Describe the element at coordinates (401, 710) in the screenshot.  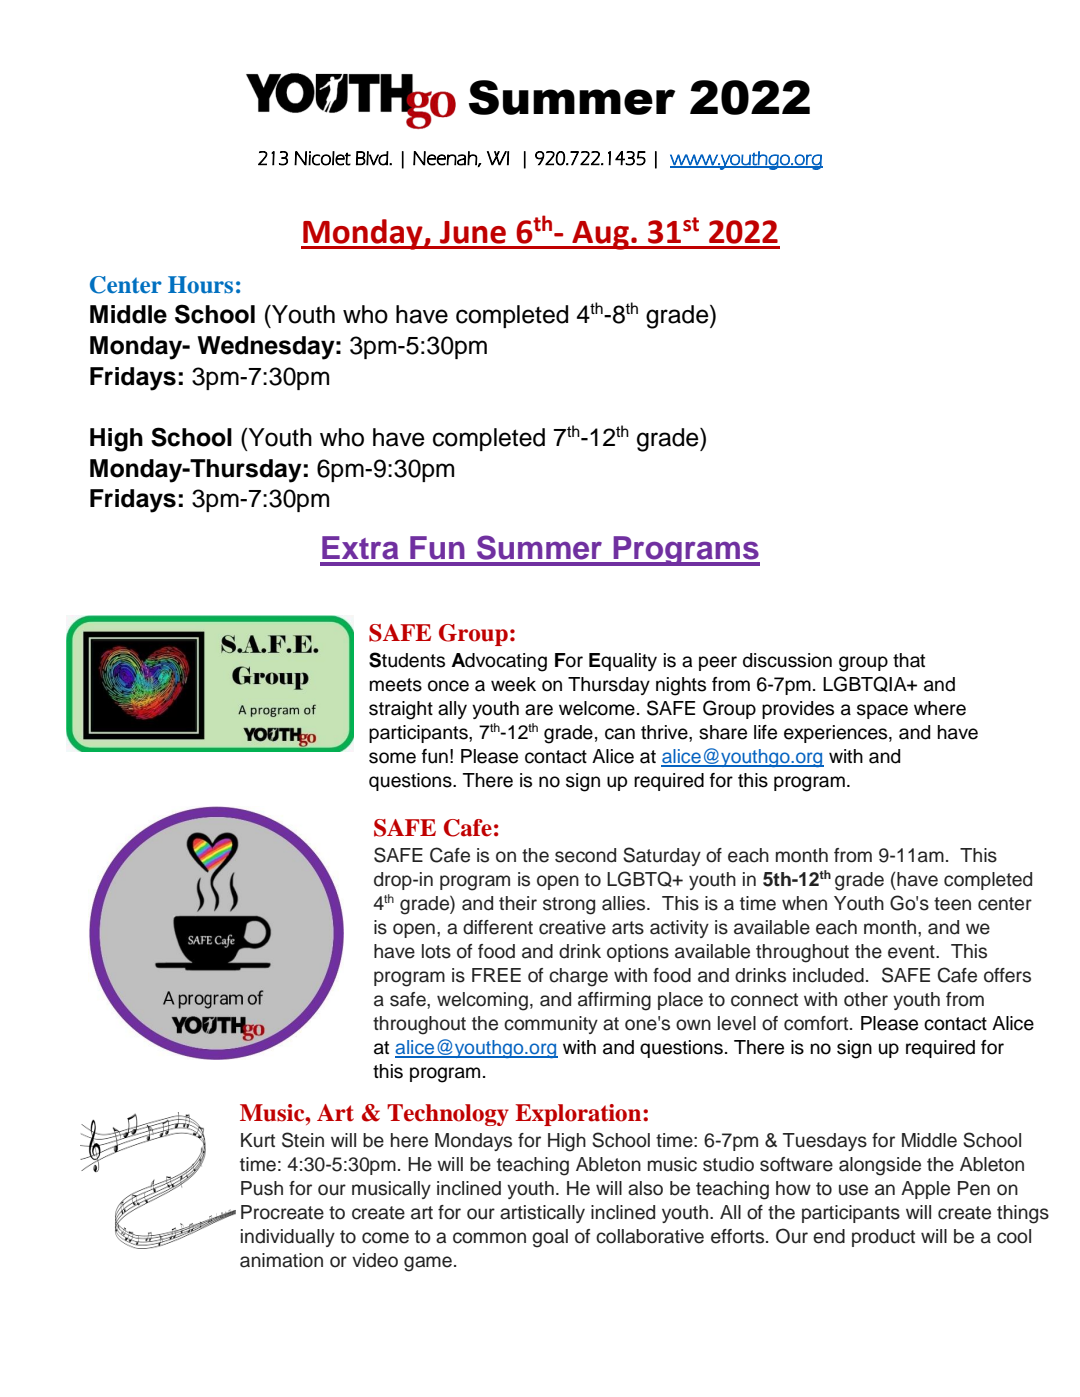
I see `straight` at that location.
